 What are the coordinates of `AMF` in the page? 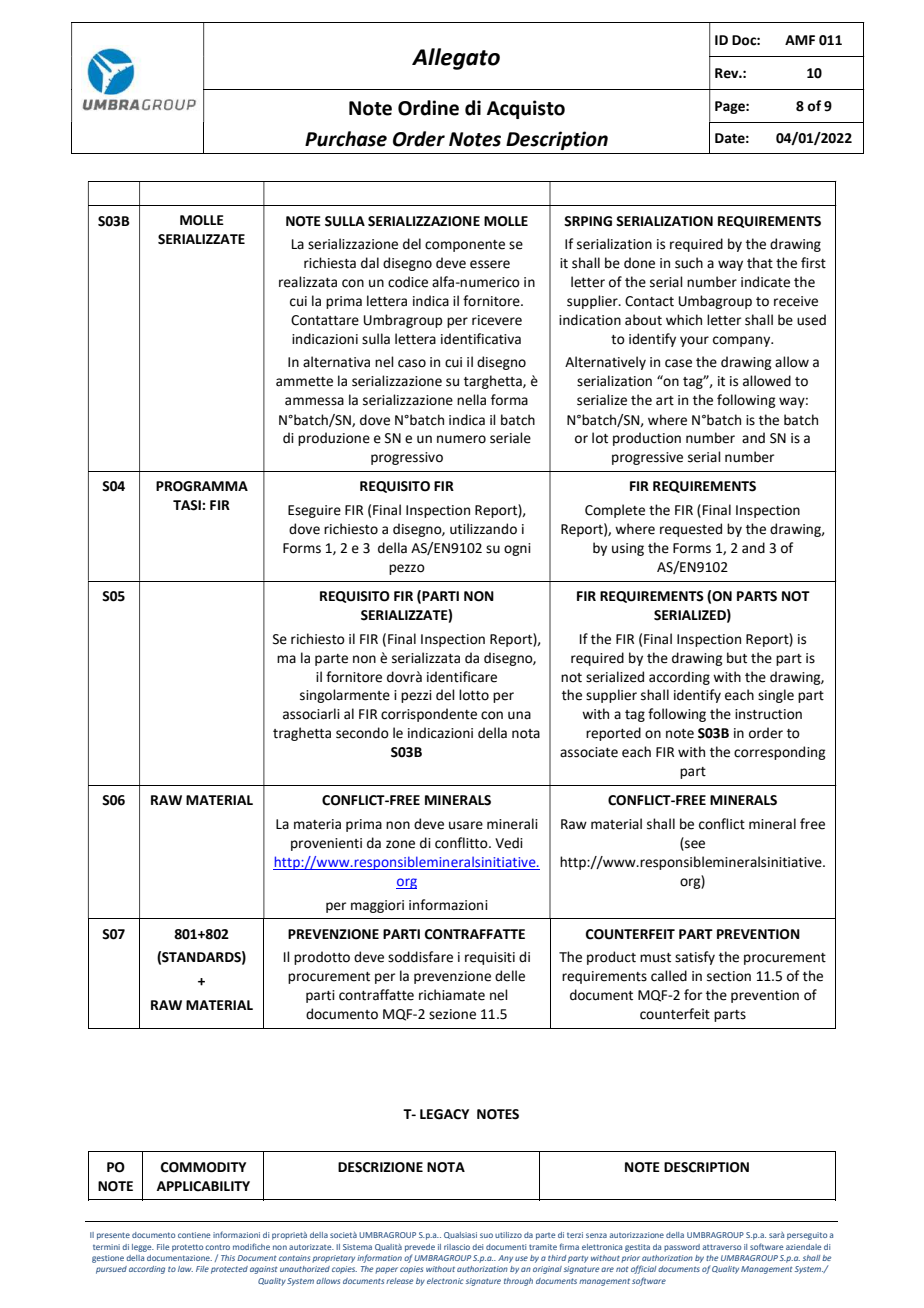 It's located at (800, 40).
